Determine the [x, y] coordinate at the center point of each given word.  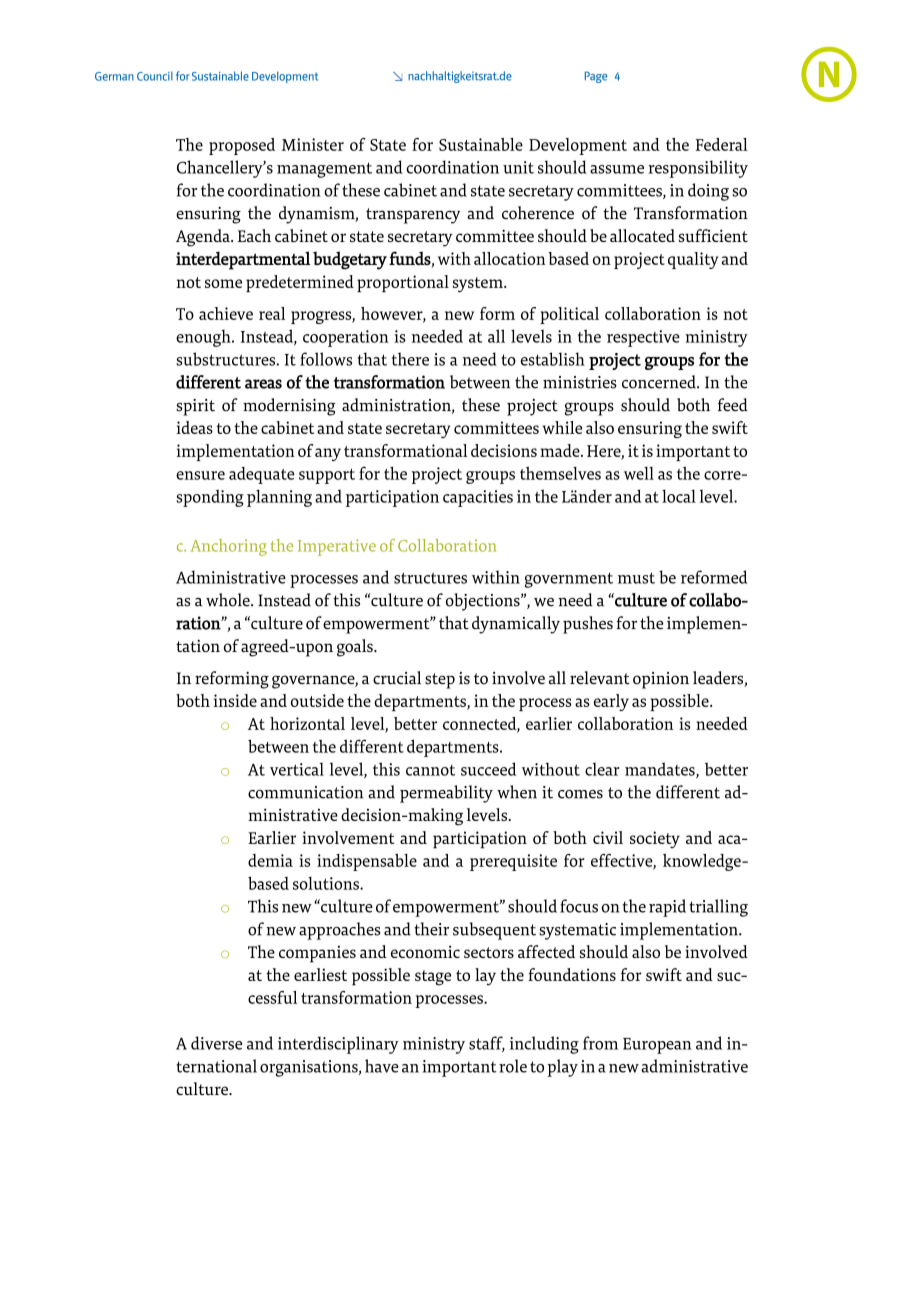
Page [596, 77]
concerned [660, 382]
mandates [661, 770]
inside [235, 700]
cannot [430, 770]
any [328, 454]
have [382, 1066]
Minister [313, 144]
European [657, 1046]
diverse [216, 1043]
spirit [195, 407]
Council [155, 76]
